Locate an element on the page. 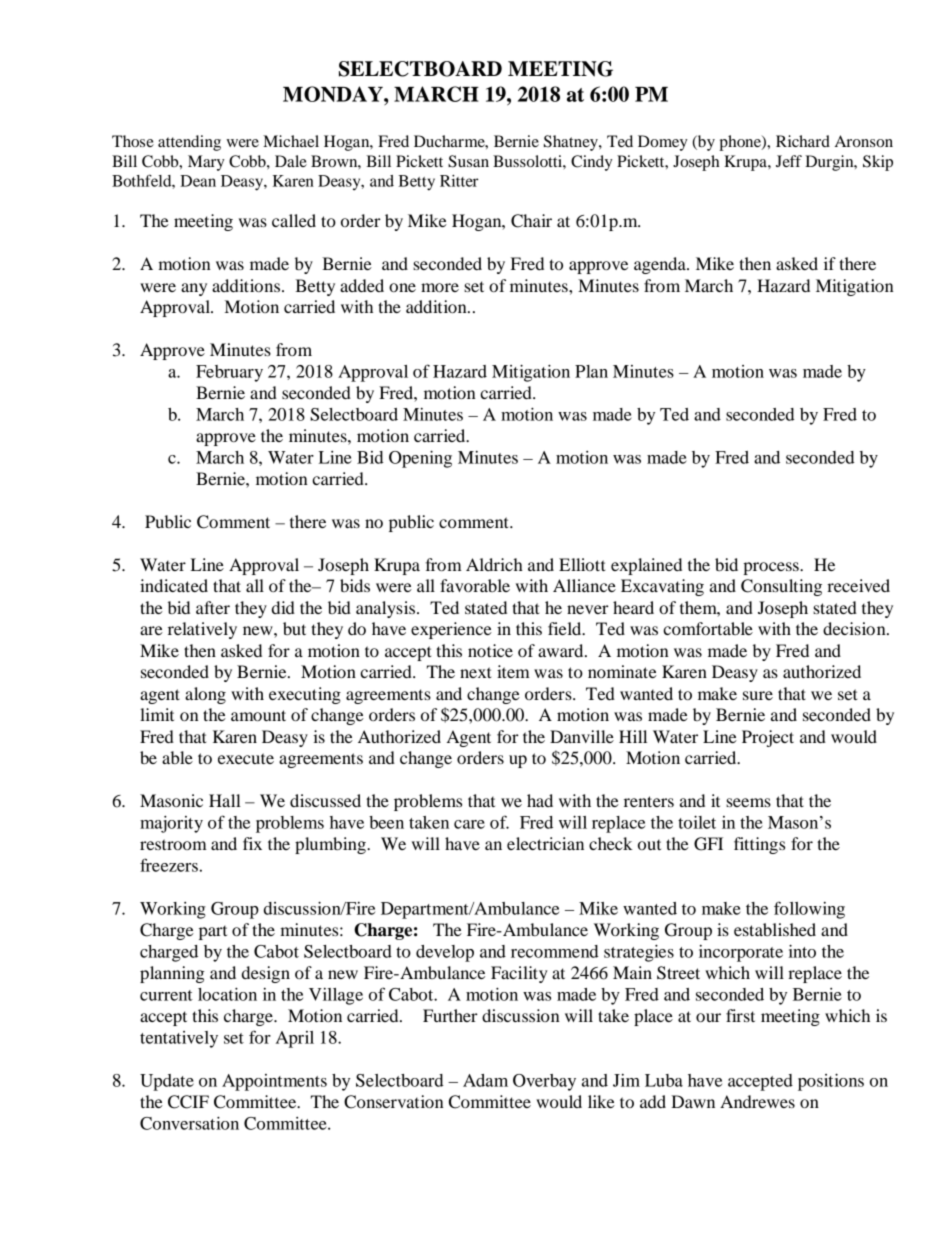 This document has height=1233, width=952. February is located at coordinates (229, 373).
